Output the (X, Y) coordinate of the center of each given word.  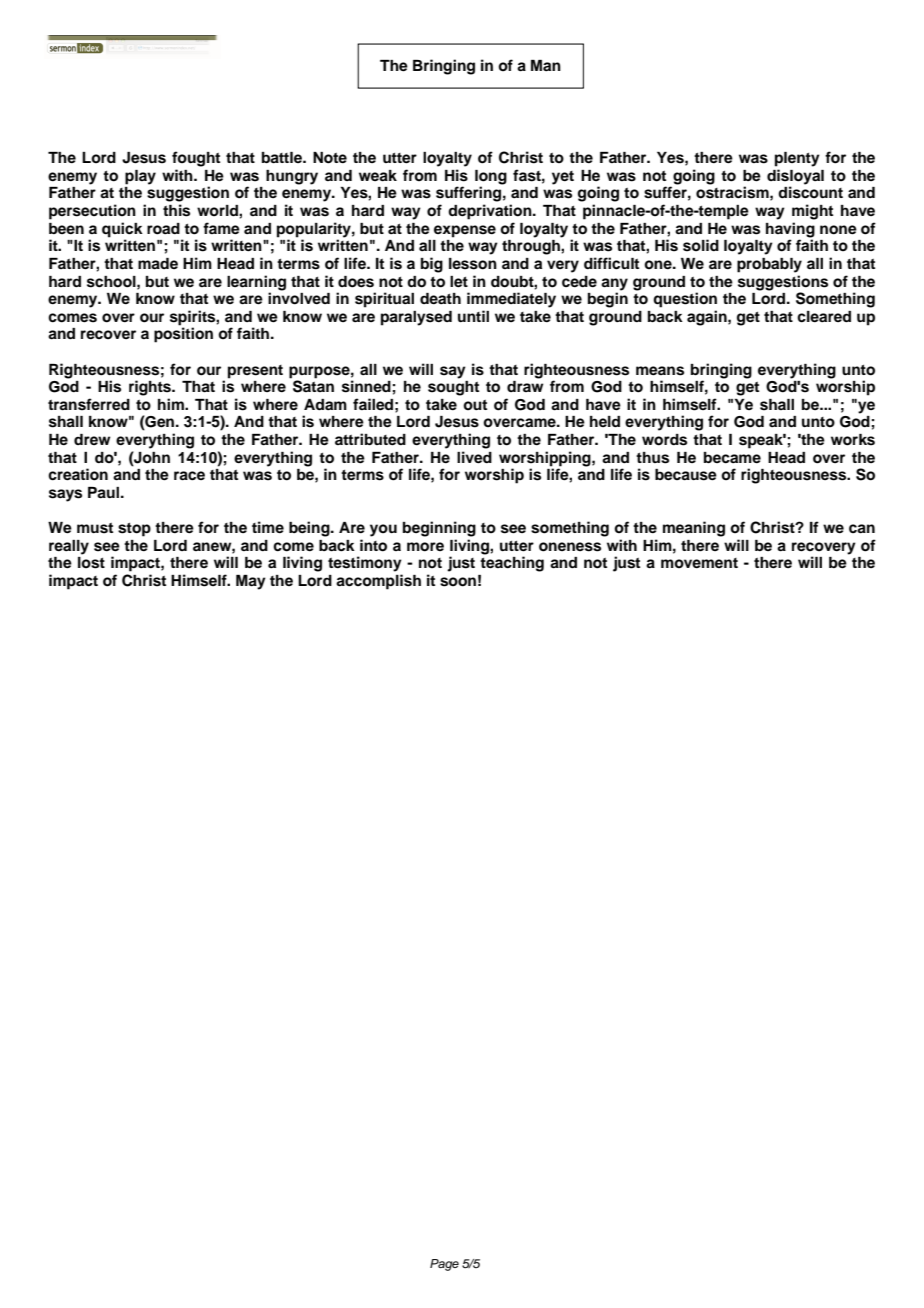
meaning (694, 529)
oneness (570, 547)
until (473, 316)
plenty (797, 159)
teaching (512, 564)
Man (546, 65)
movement (699, 563)
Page (444, 1265)
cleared (824, 317)
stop (134, 529)
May (251, 582)
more (425, 547)
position (183, 335)
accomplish (378, 582)
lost (91, 563)
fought (196, 159)
